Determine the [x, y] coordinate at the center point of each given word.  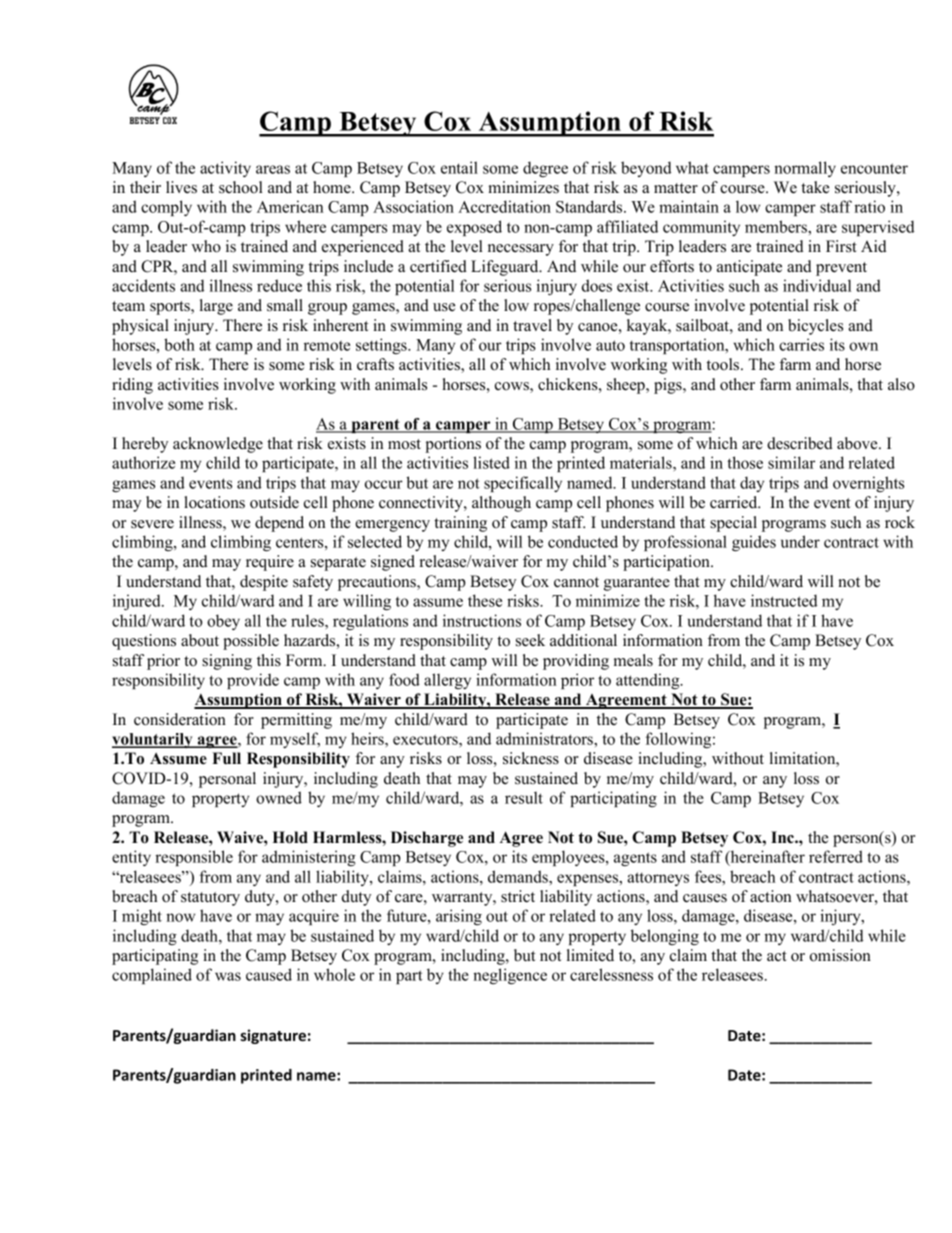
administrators [545, 738]
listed [491, 462]
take [815, 187]
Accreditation [504, 206]
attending [649, 681]
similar [791, 462]
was [228, 976]
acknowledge [218, 445]
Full [226, 758]
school [241, 187]
